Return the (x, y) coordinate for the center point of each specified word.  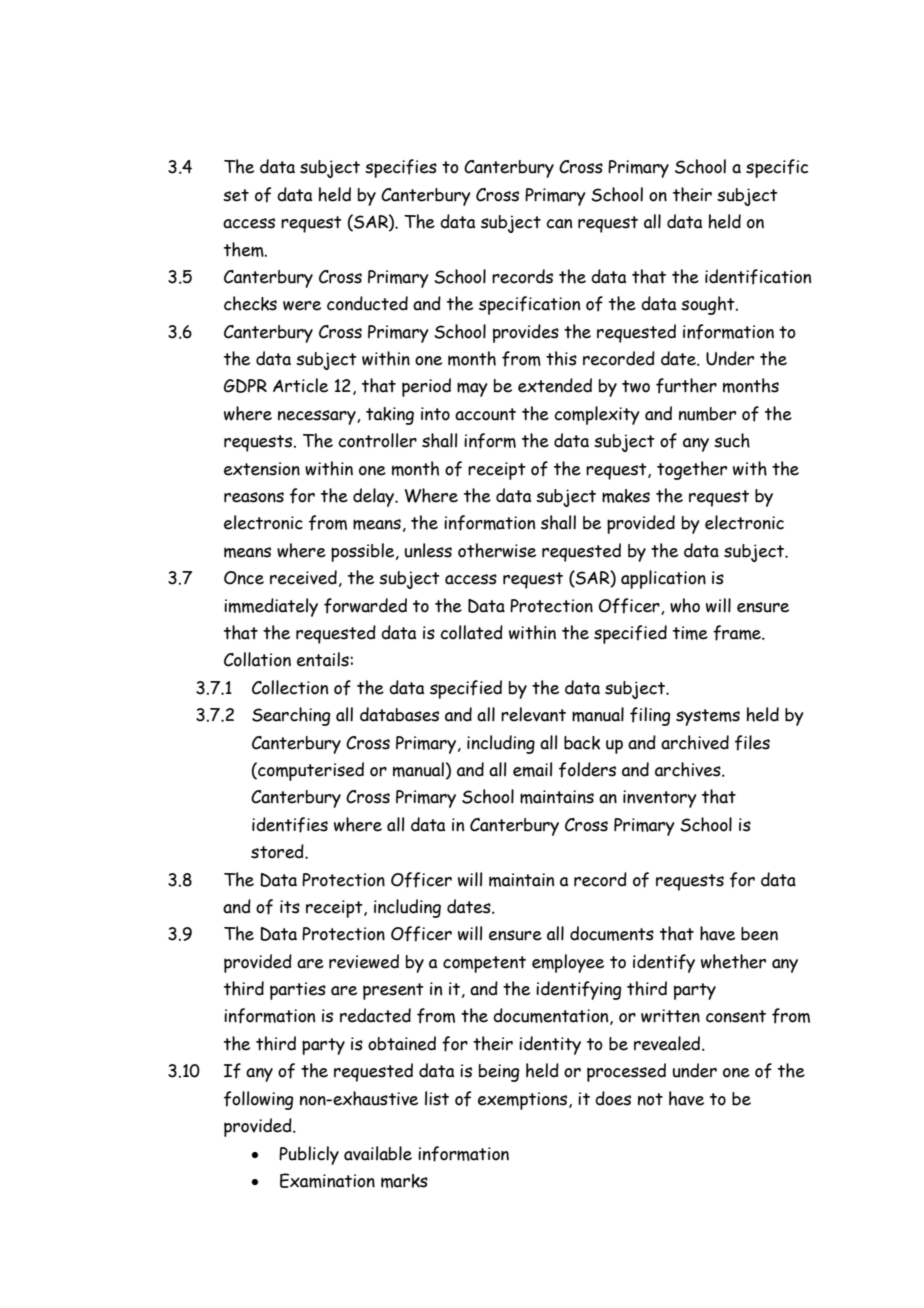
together (692, 470)
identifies (290, 825)
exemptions (522, 1101)
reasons (254, 497)
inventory (660, 799)
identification (758, 277)
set (236, 195)
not (650, 1099)
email (532, 769)
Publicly (309, 1155)
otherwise (497, 550)
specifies (401, 168)
